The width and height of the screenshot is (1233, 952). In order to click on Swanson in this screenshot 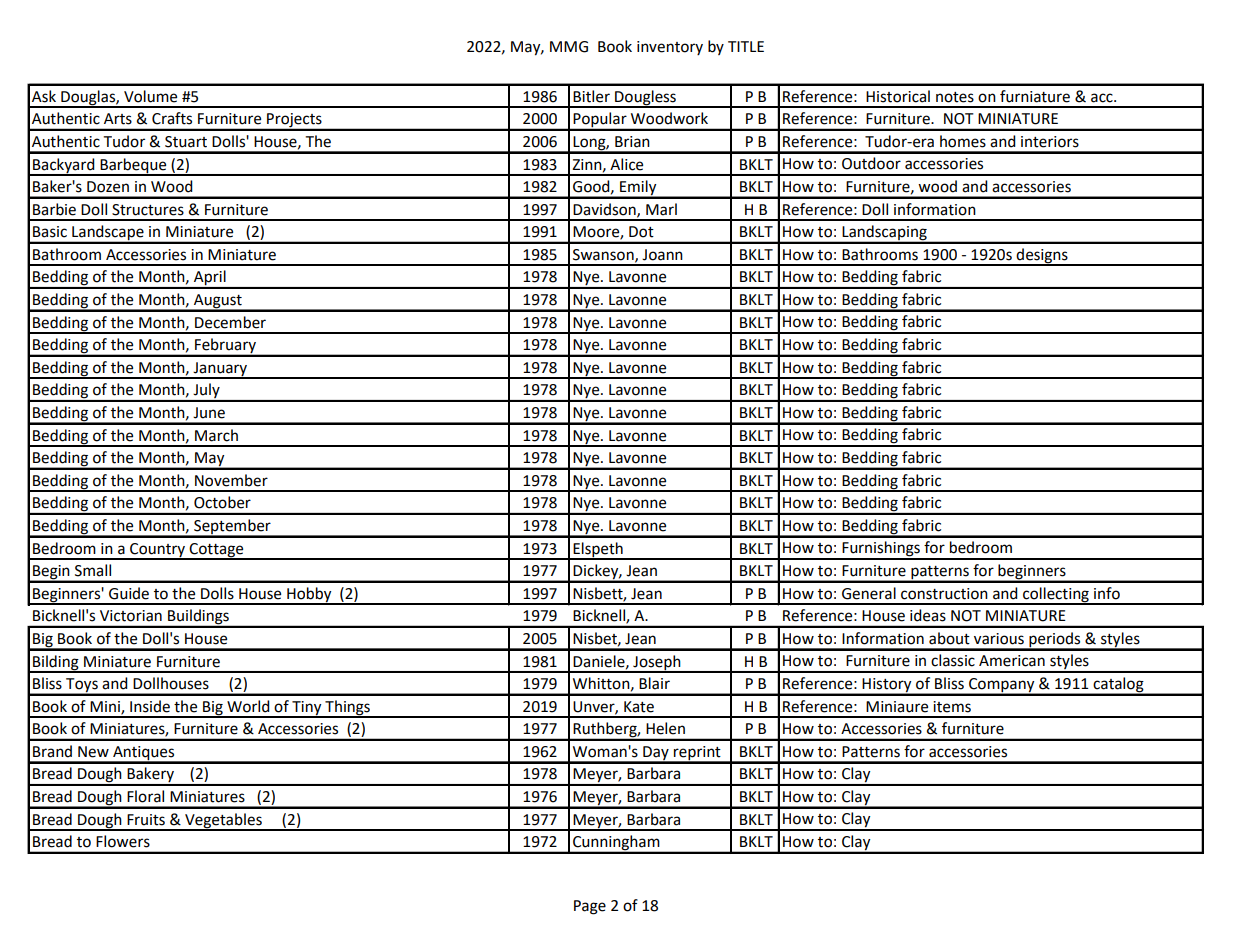, I will do `click(604, 255)`.
